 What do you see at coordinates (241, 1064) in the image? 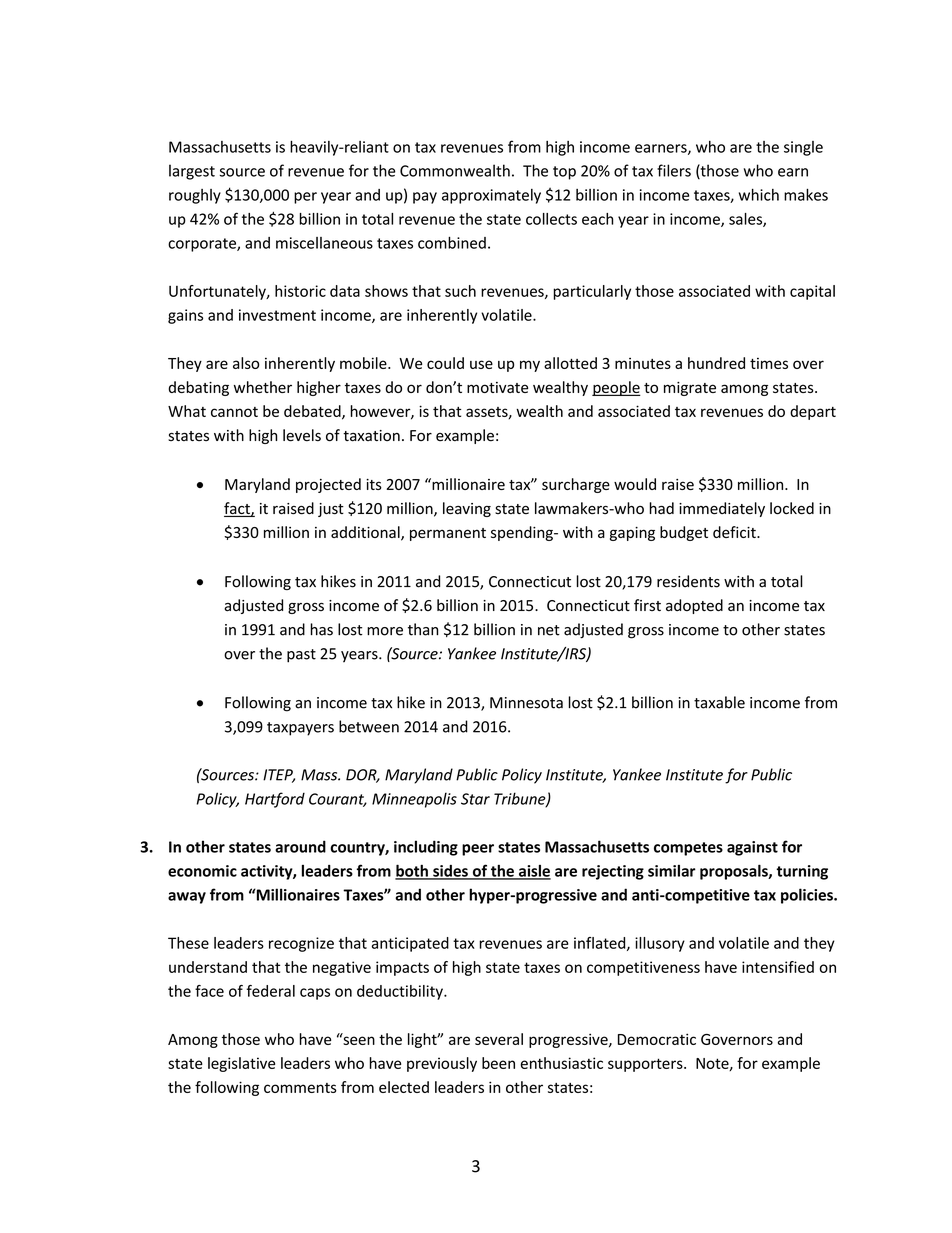
I see `legislative` at bounding box center [241, 1064].
